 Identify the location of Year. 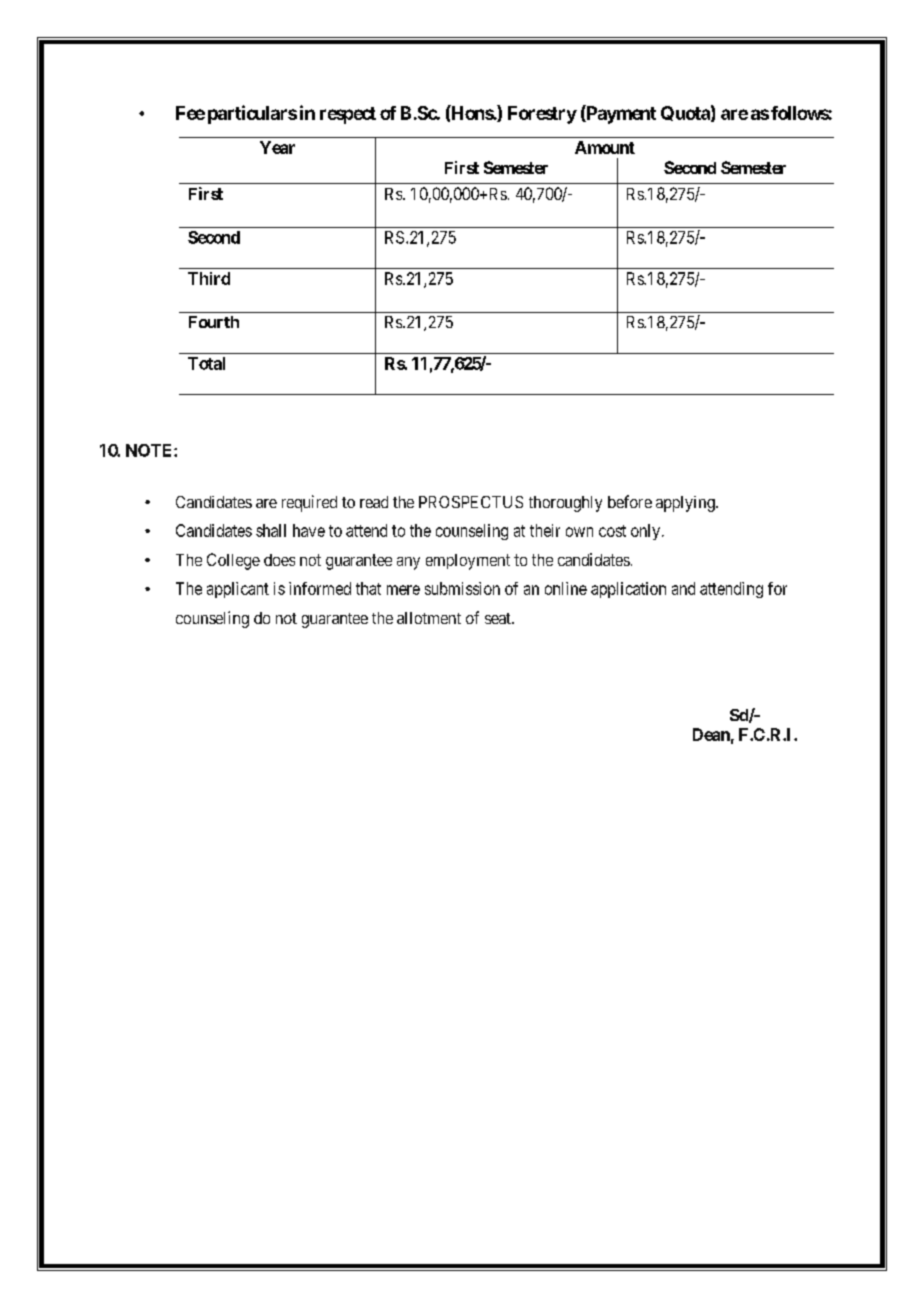
(277, 147).
